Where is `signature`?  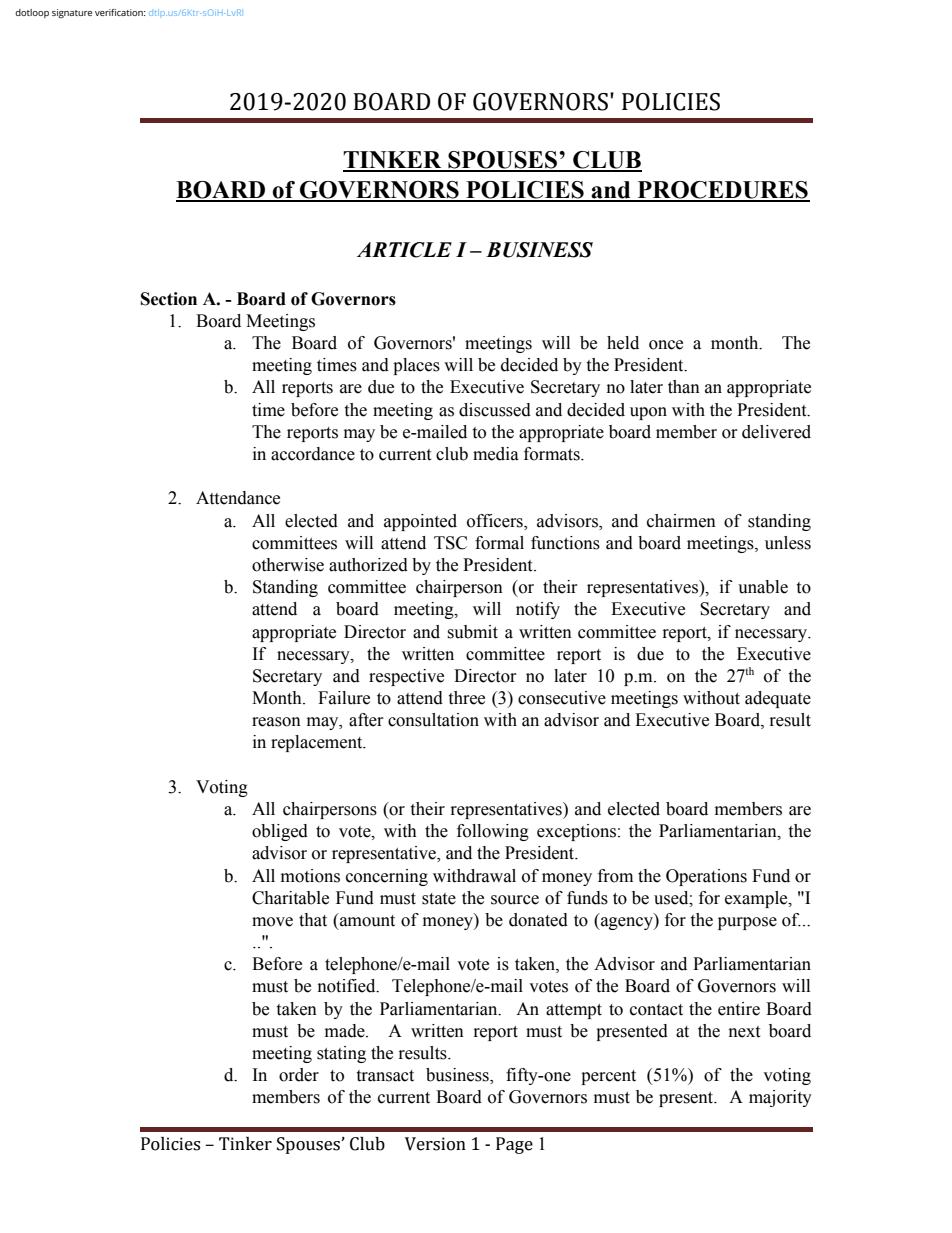 signature is located at coordinates (72, 13).
